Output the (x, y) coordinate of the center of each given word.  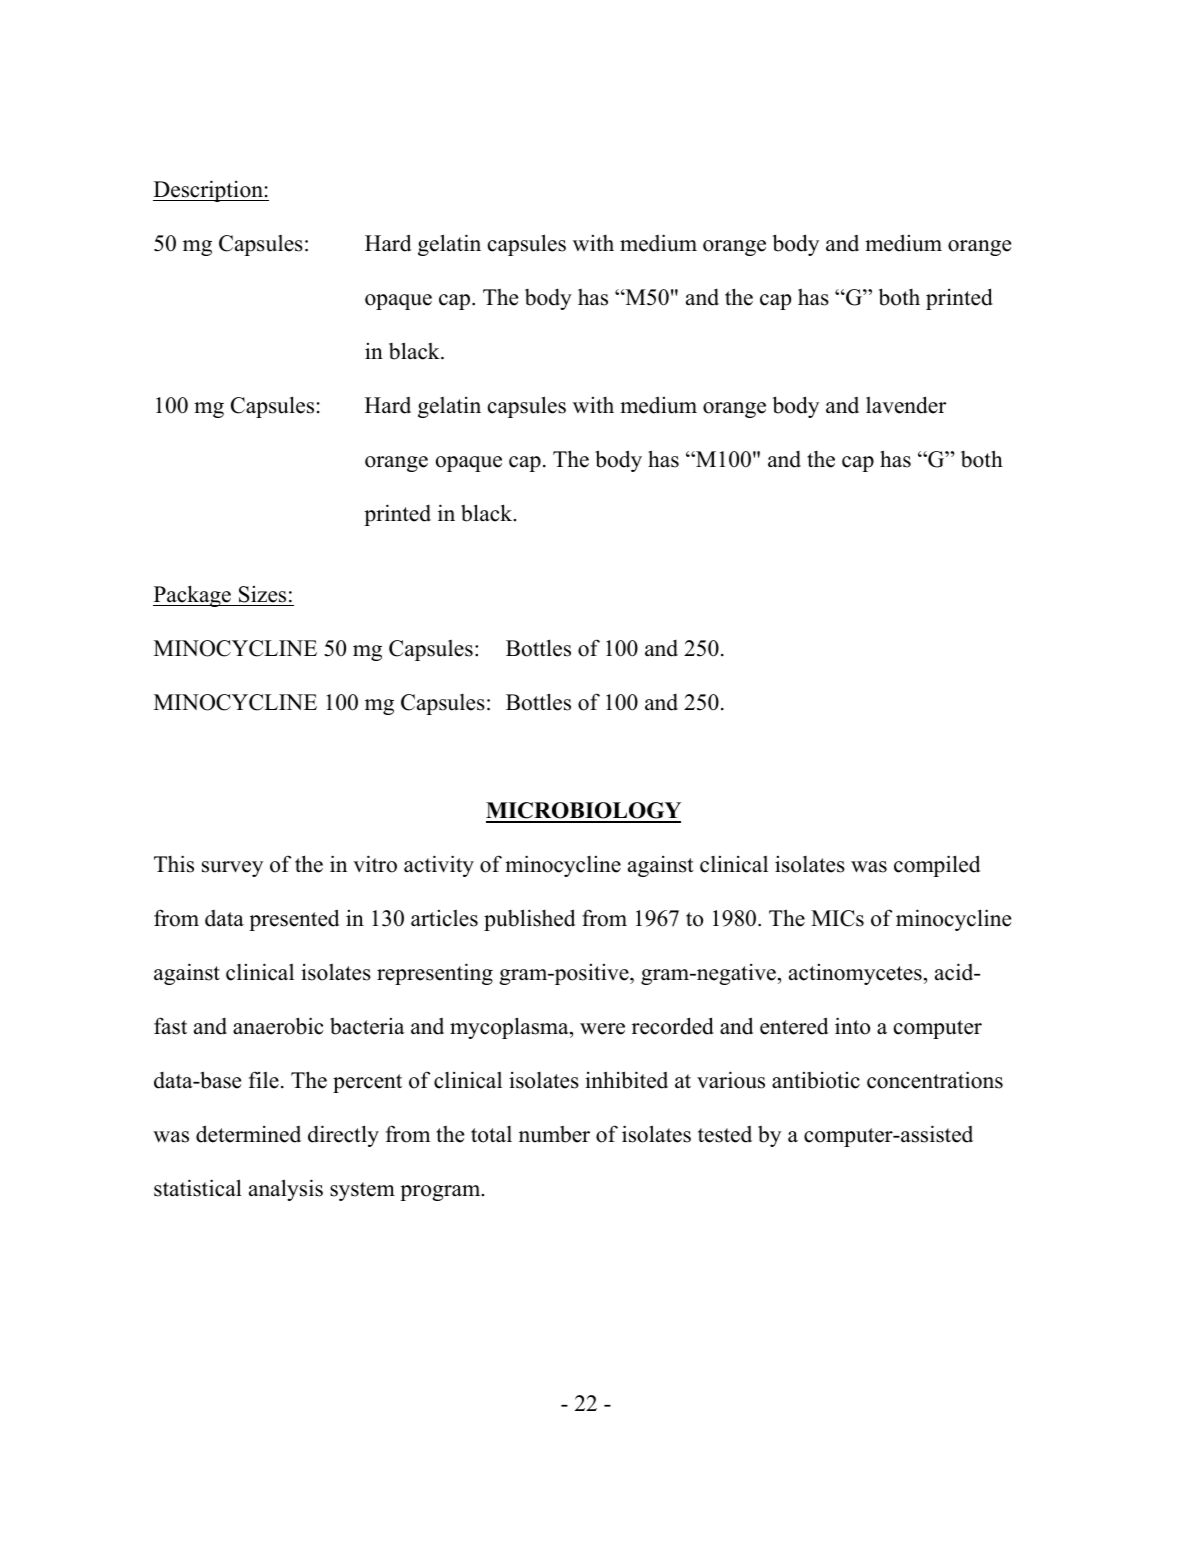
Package (193, 596)
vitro (375, 864)
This (174, 864)
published (529, 920)
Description (209, 191)
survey (232, 869)
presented (294, 920)
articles (444, 918)
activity (439, 866)
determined (248, 1134)
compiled (937, 866)
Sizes (262, 594)
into (852, 1026)
